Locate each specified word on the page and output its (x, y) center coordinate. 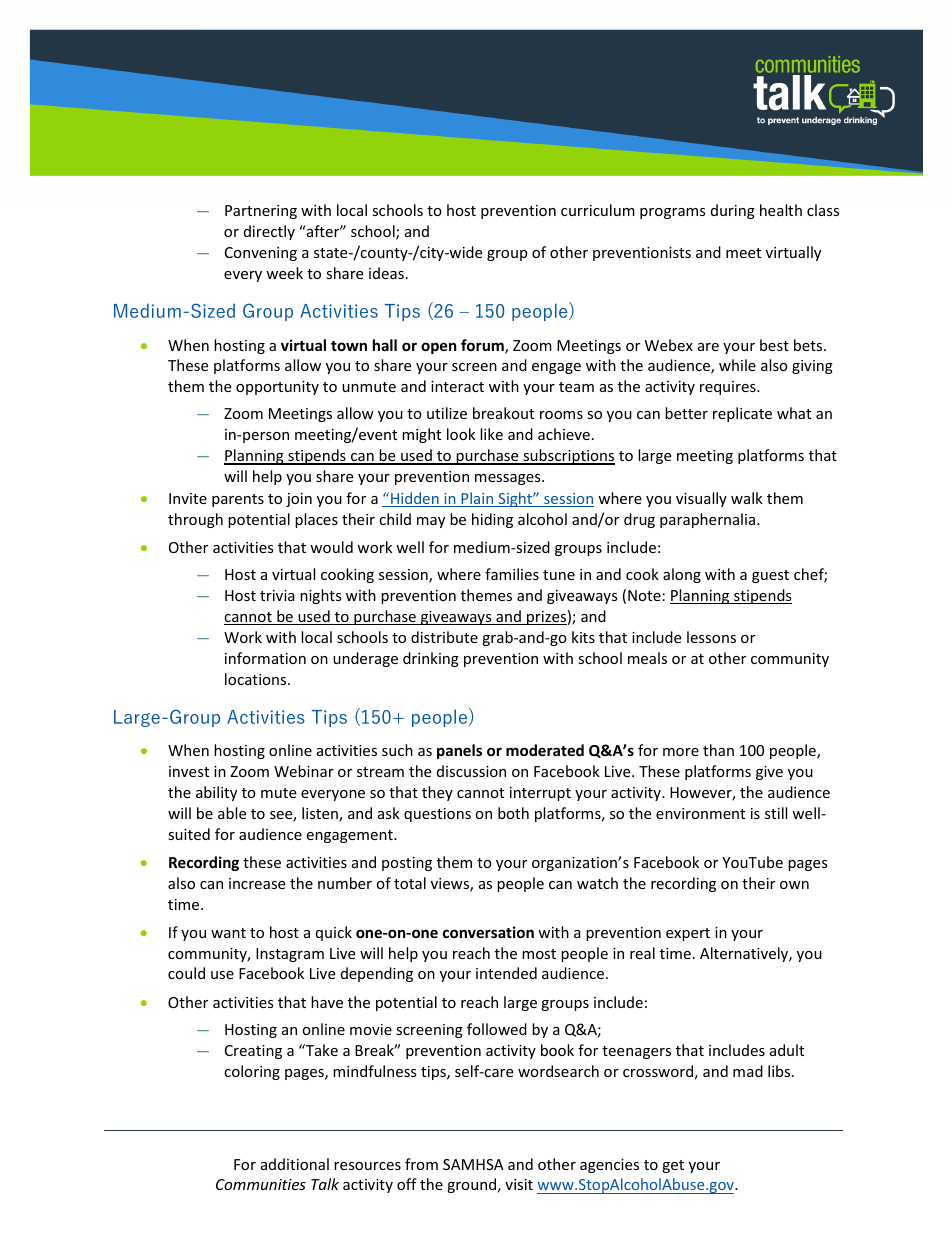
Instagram (290, 955)
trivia (277, 595)
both (513, 813)
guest (770, 576)
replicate (742, 414)
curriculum (598, 210)
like (491, 434)
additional (295, 1164)
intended (506, 973)
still (776, 813)
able (232, 813)
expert (688, 934)
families (512, 574)
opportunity (277, 388)
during (733, 211)
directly (269, 232)
